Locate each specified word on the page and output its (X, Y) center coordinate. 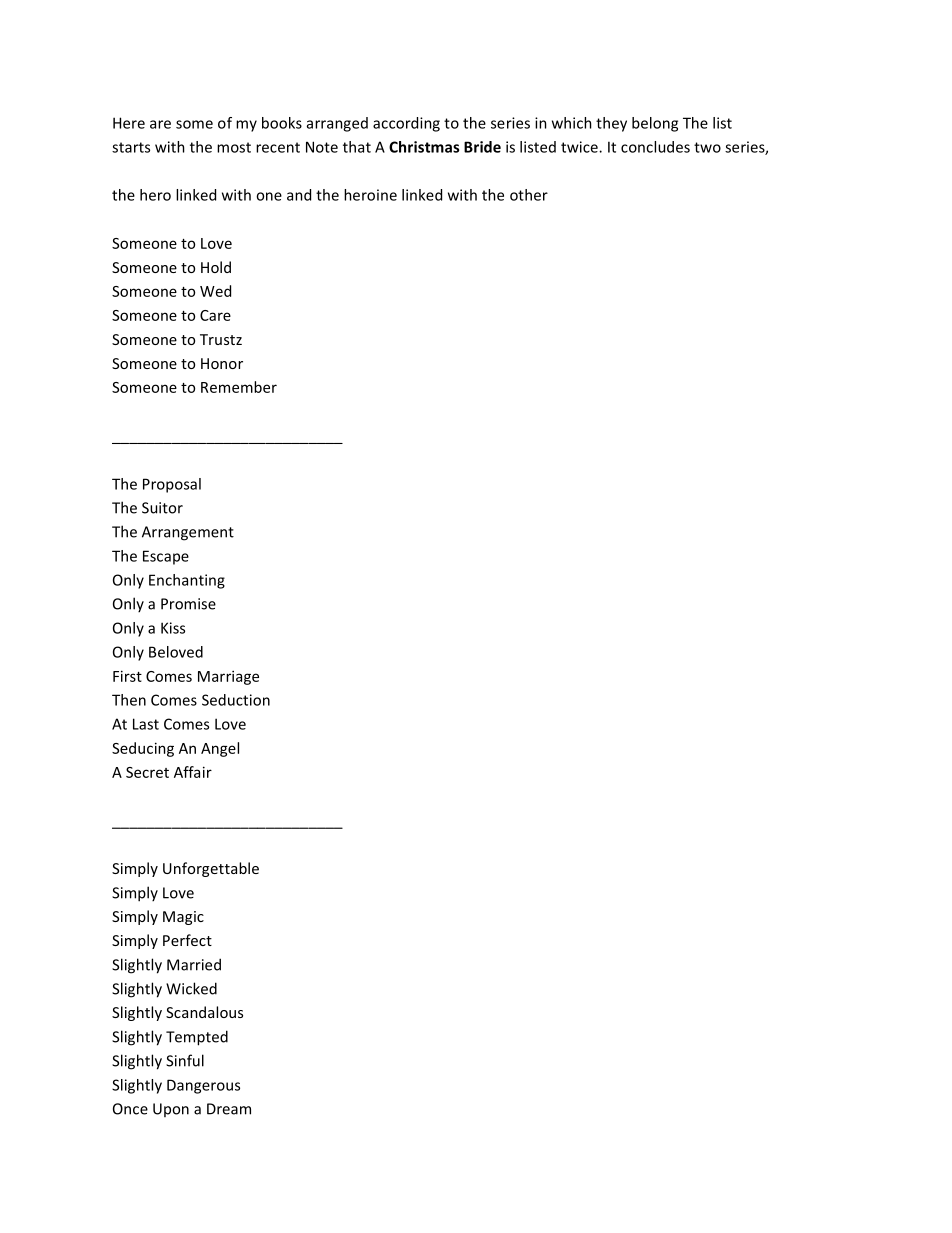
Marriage (228, 677)
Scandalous (204, 1012)
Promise (188, 604)
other (529, 195)
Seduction (236, 700)
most (234, 147)
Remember (239, 387)
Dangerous (203, 1086)
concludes (655, 147)
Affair (193, 772)
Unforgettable (211, 869)
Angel (220, 749)
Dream (229, 1109)
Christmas (424, 147)
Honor (222, 363)
